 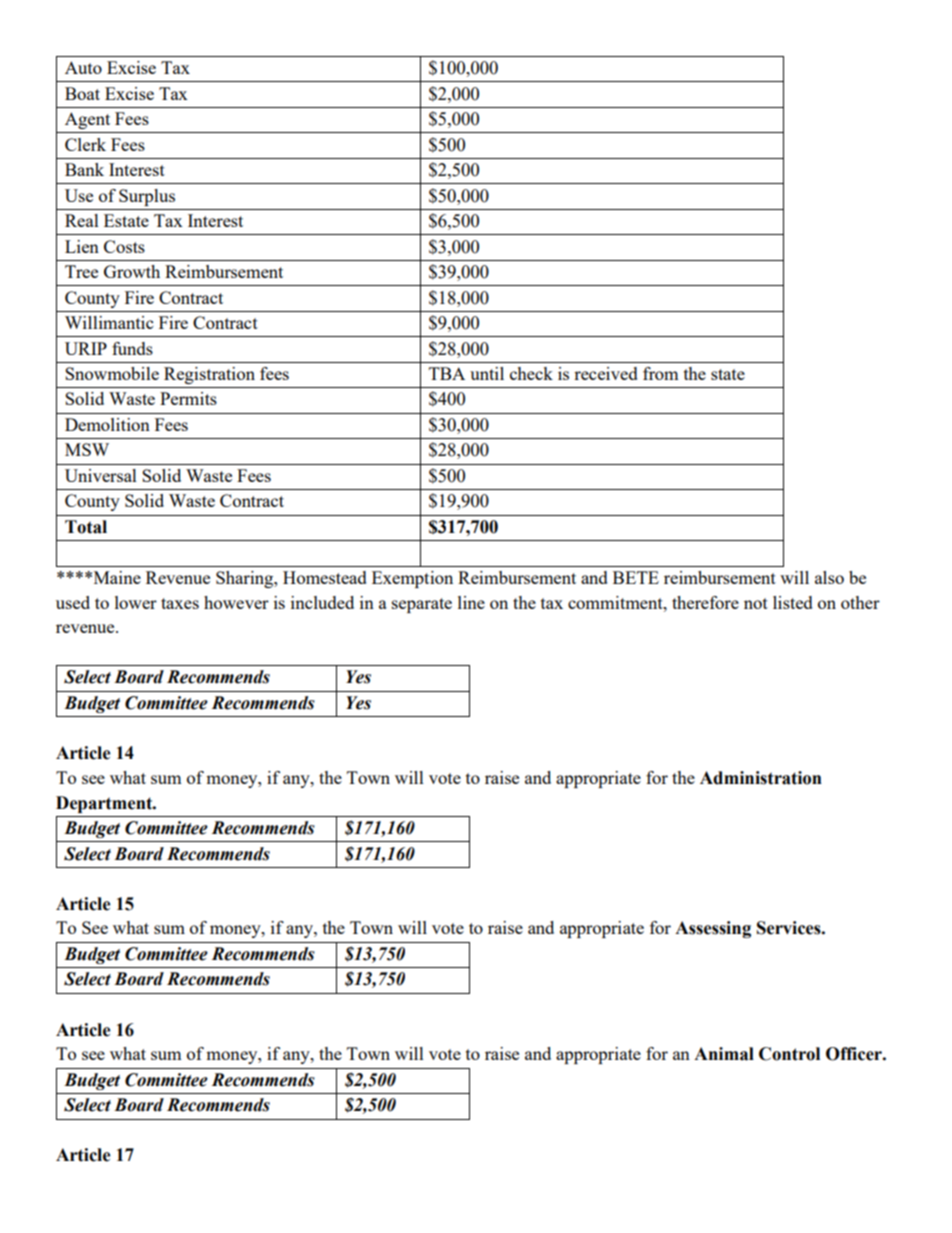 What do you see at coordinates (82, 93) in the page?
I see `Boat` at bounding box center [82, 93].
